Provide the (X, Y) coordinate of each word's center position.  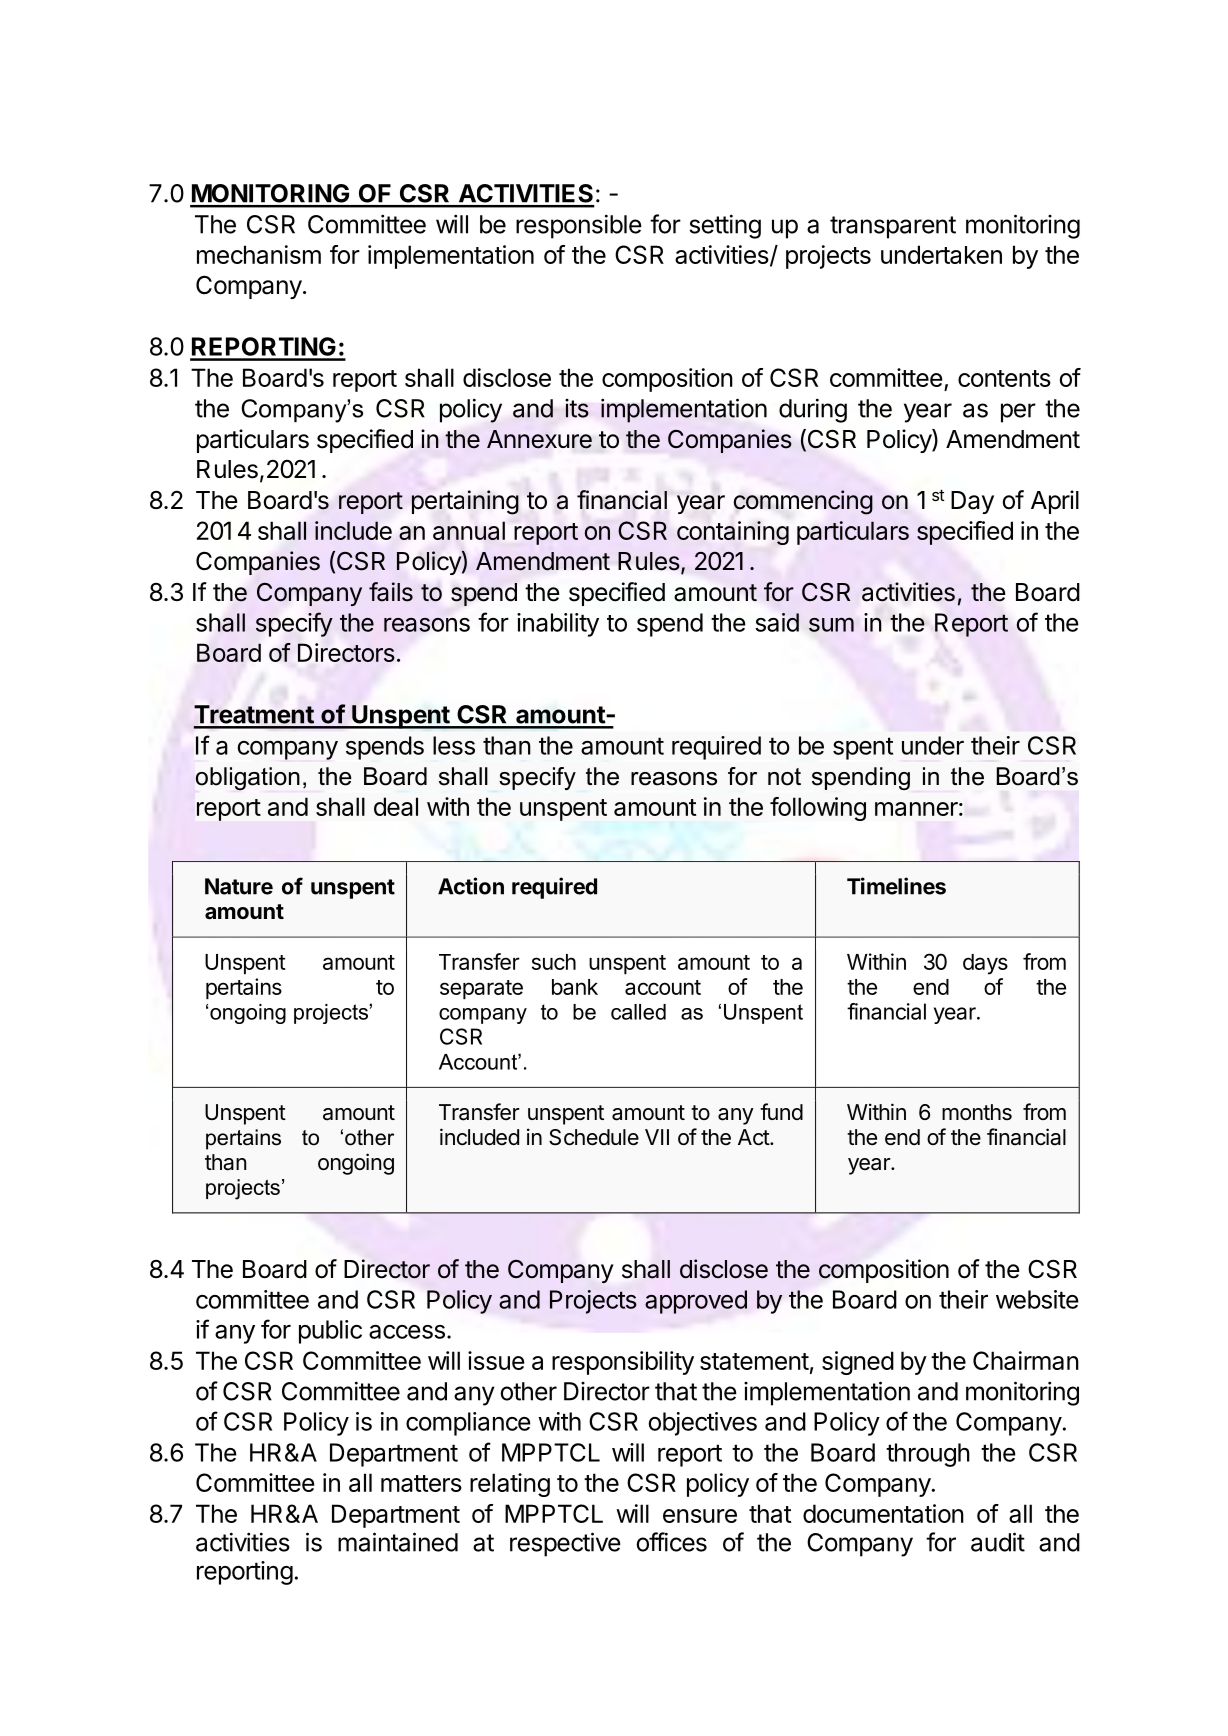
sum (831, 624)
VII (657, 1137)
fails (391, 592)
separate (481, 989)
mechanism (259, 254)
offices (671, 1542)
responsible (579, 226)
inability (558, 625)
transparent (893, 227)
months (977, 1112)
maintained (398, 1542)
